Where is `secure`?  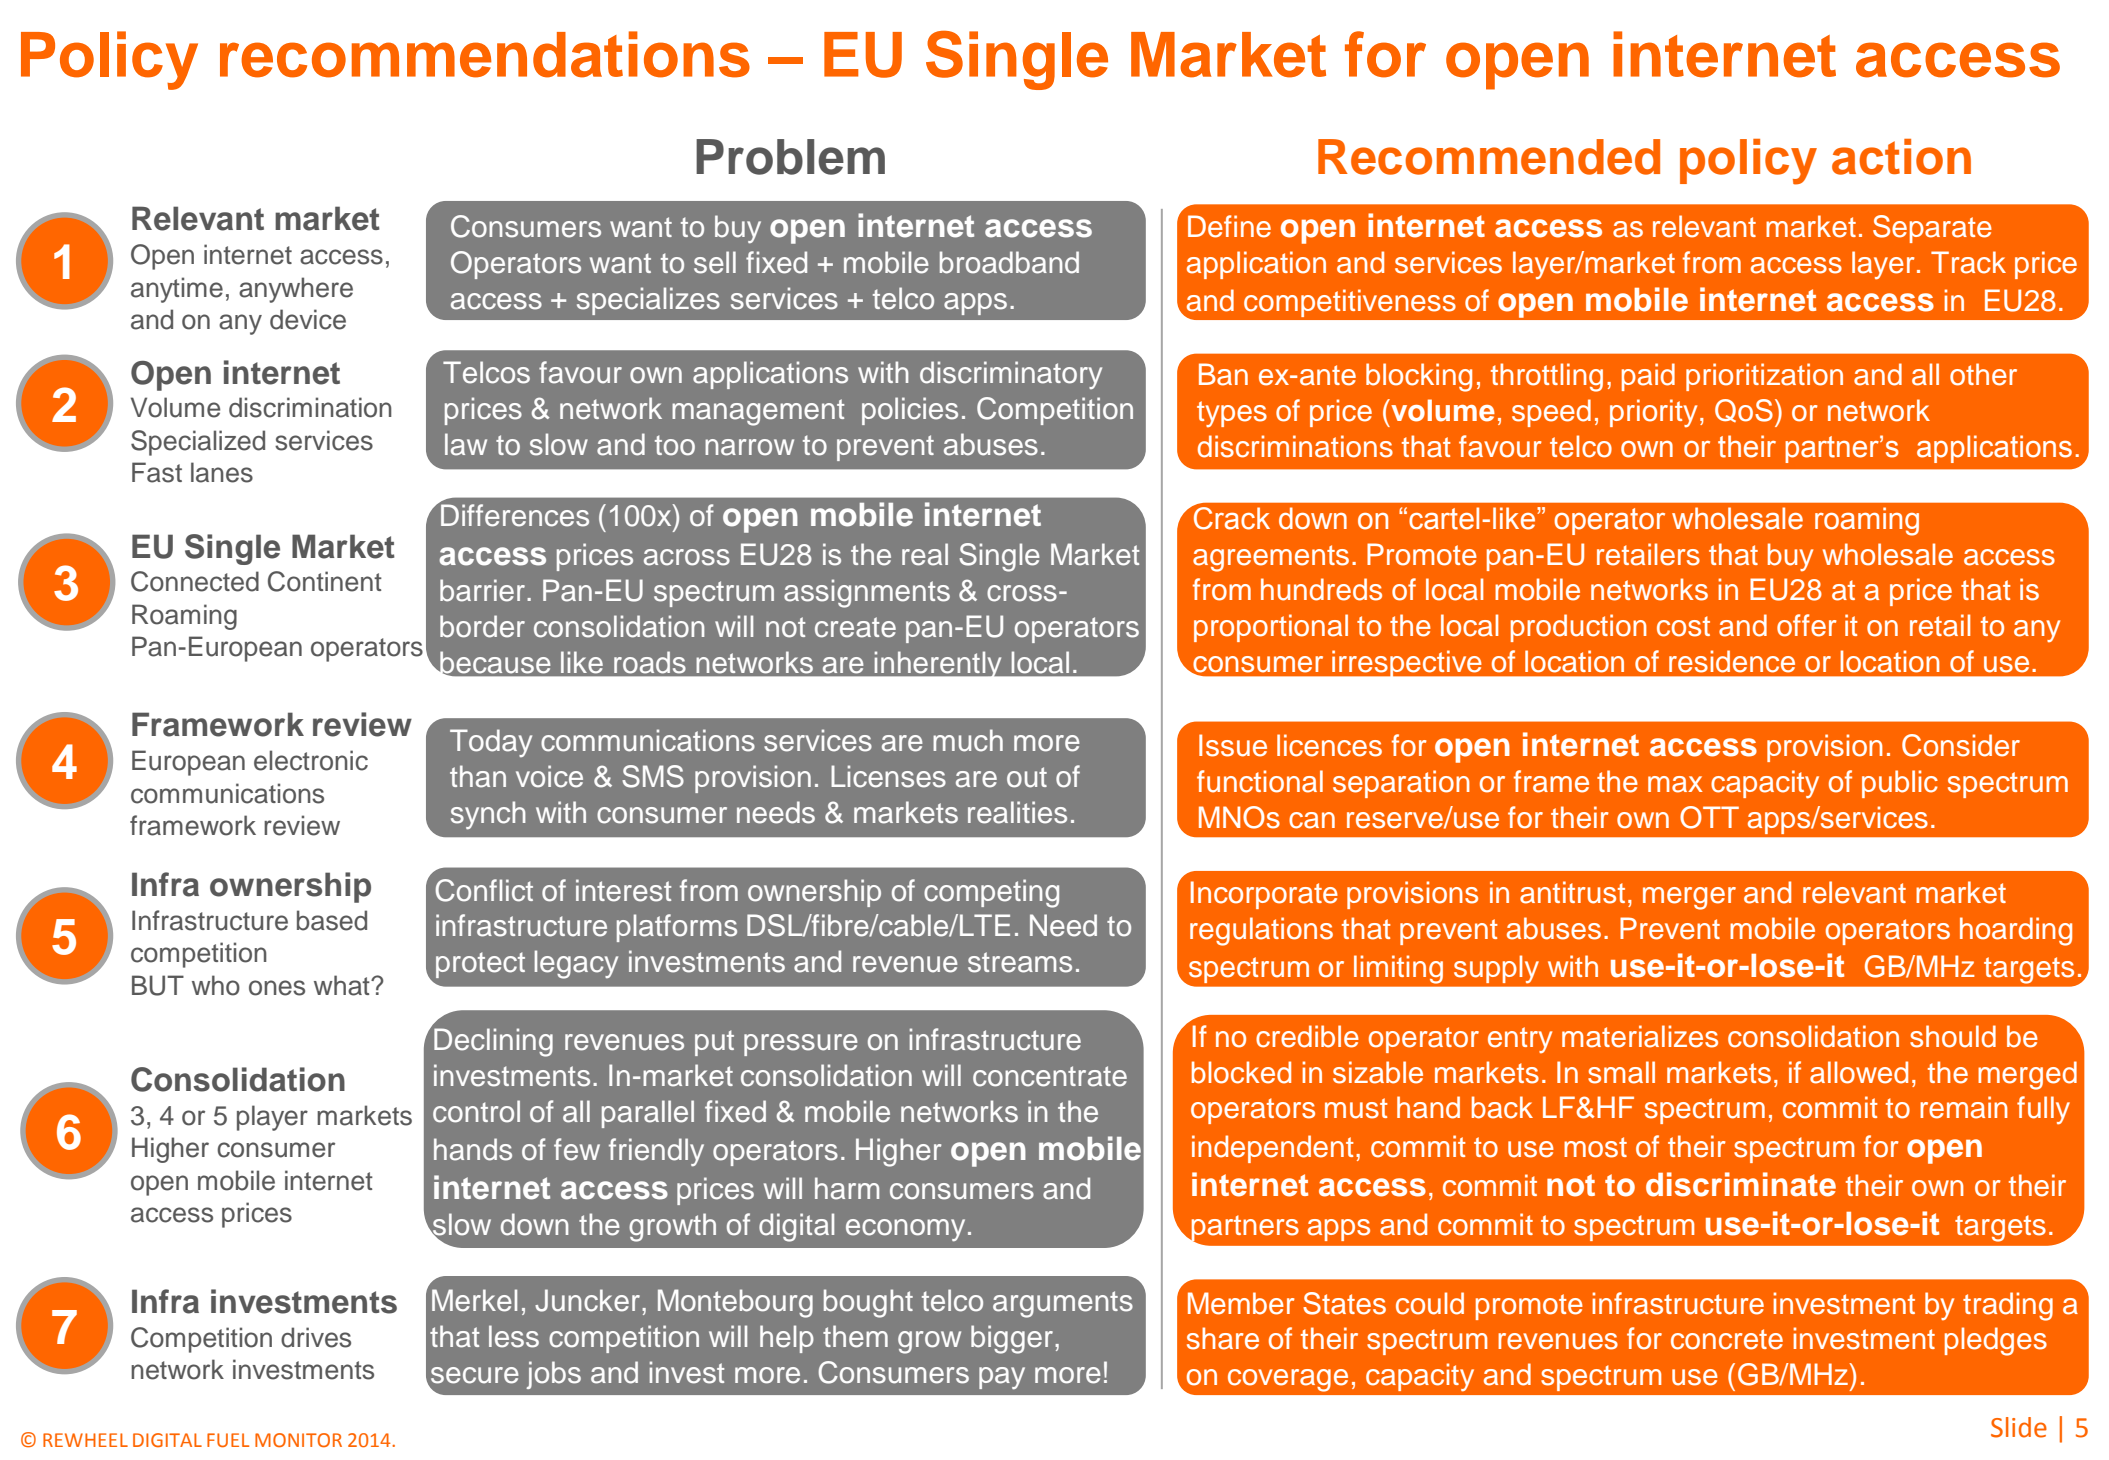 secure is located at coordinates (475, 1375).
